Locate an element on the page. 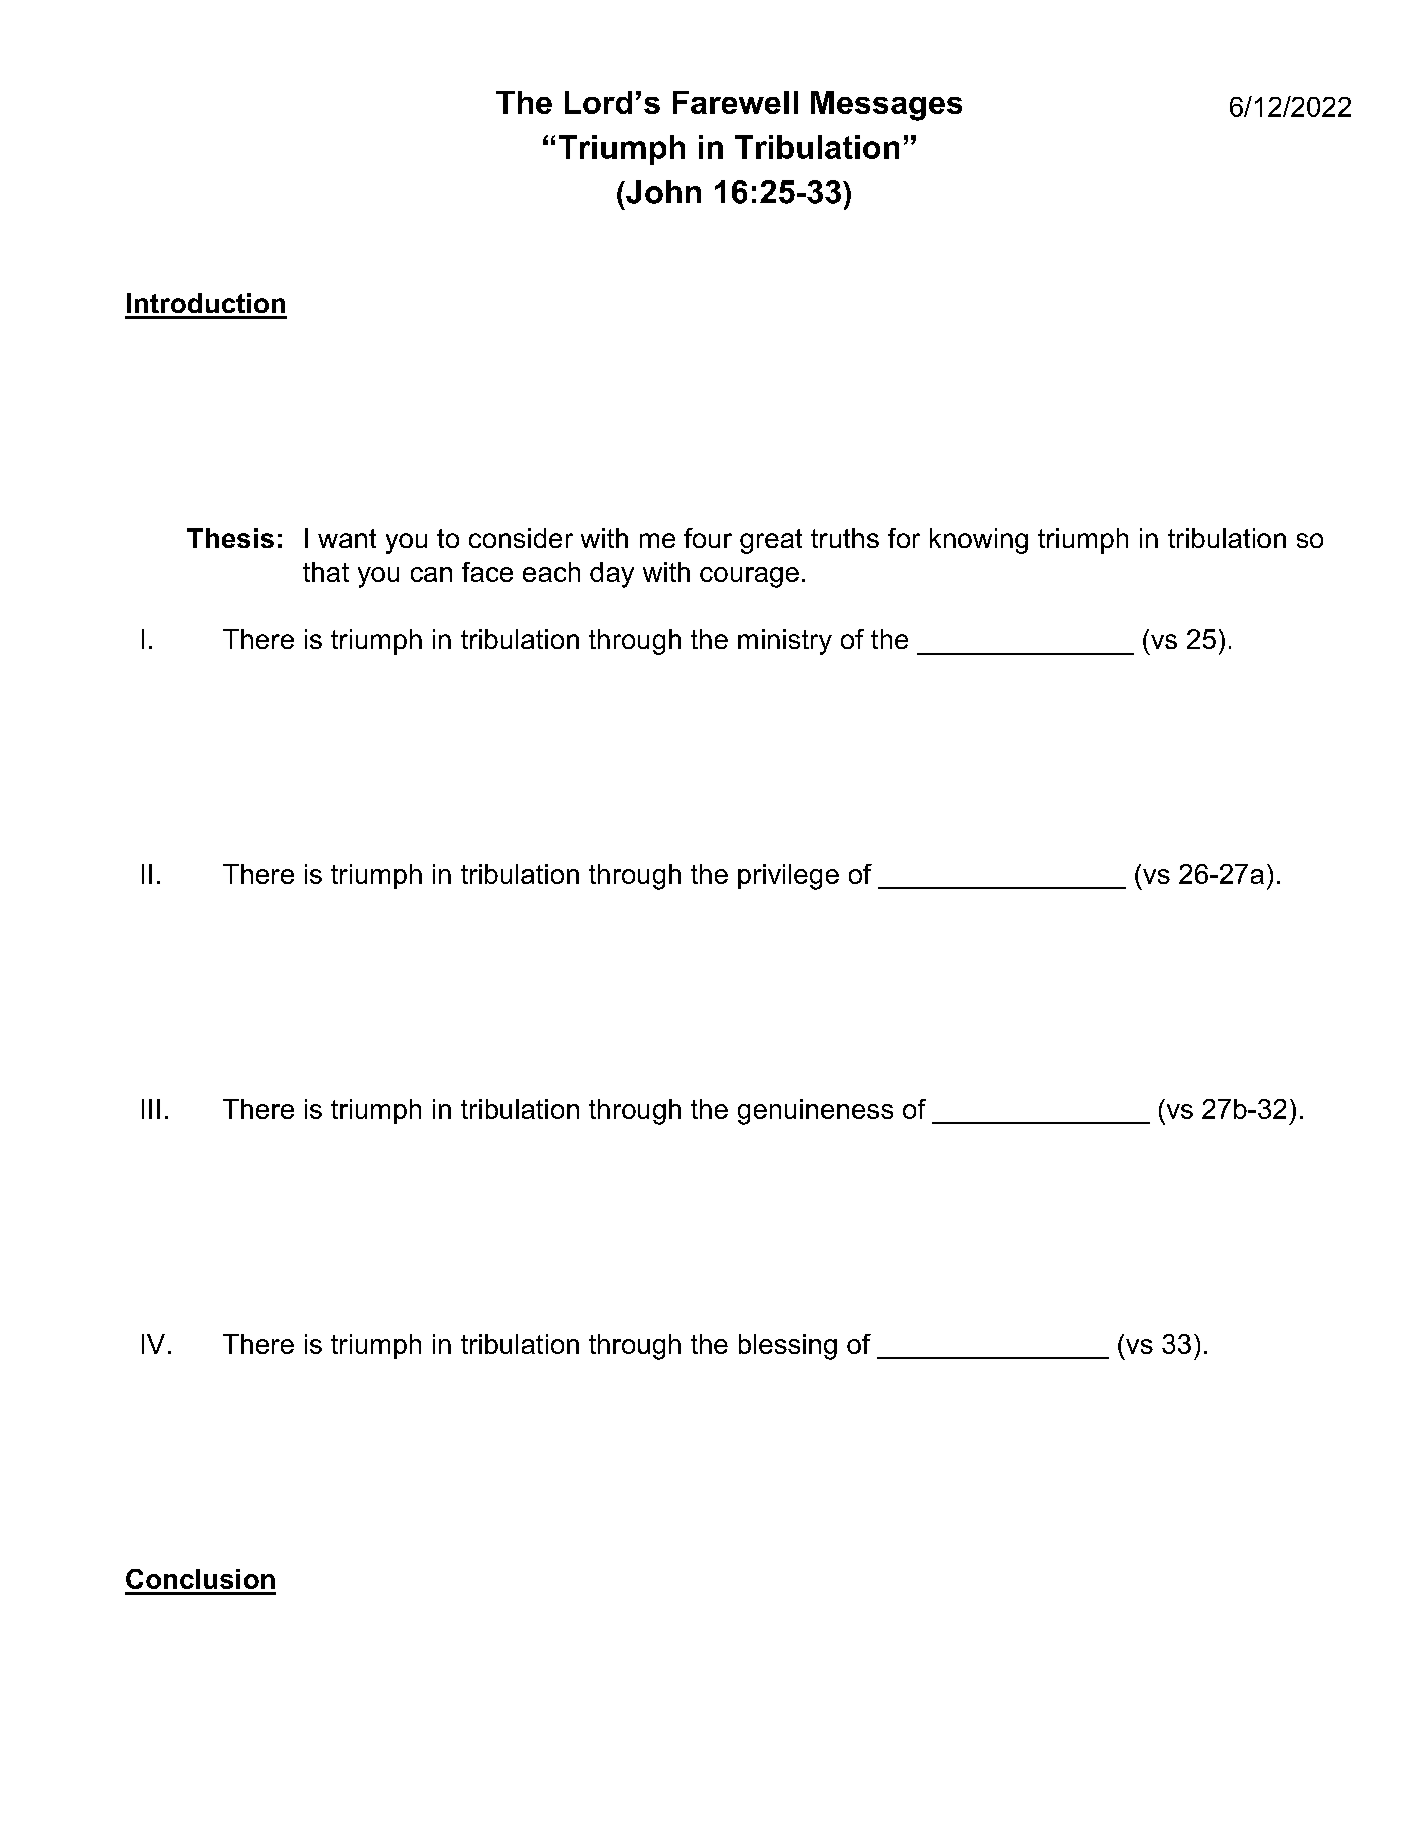 This document has width=1418, height=1835. genuineness is located at coordinates (815, 1112).
